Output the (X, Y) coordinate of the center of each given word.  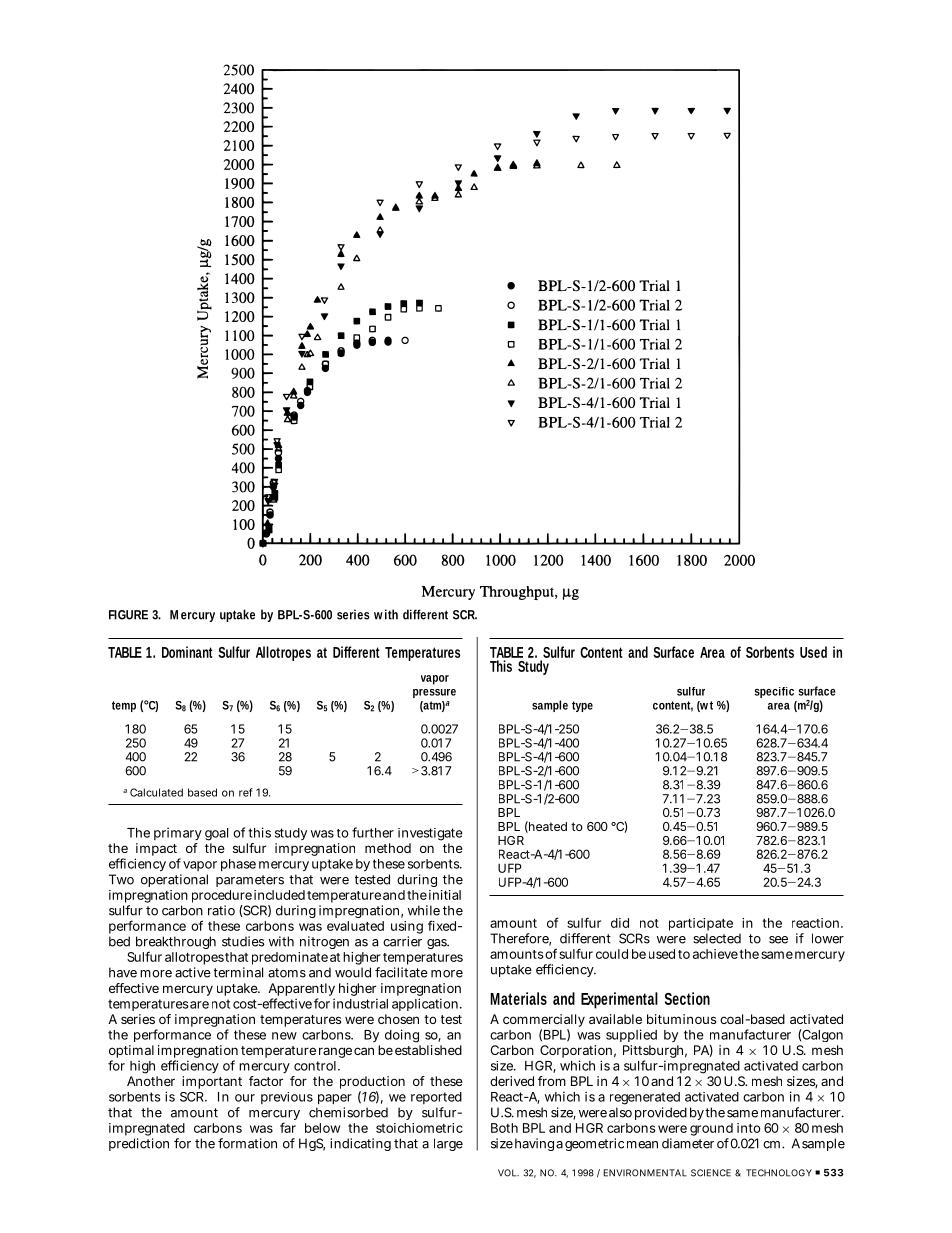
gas (438, 944)
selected (717, 938)
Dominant (187, 652)
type (582, 706)
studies (243, 941)
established (428, 1050)
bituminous (681, 1019)
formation (247, 1143)
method (388, 848)
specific (774, 692)
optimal (131, 1053)
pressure (434, 693)
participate (701, 924)
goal (216, 834)
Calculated (156, 792)
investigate (430, 834)
